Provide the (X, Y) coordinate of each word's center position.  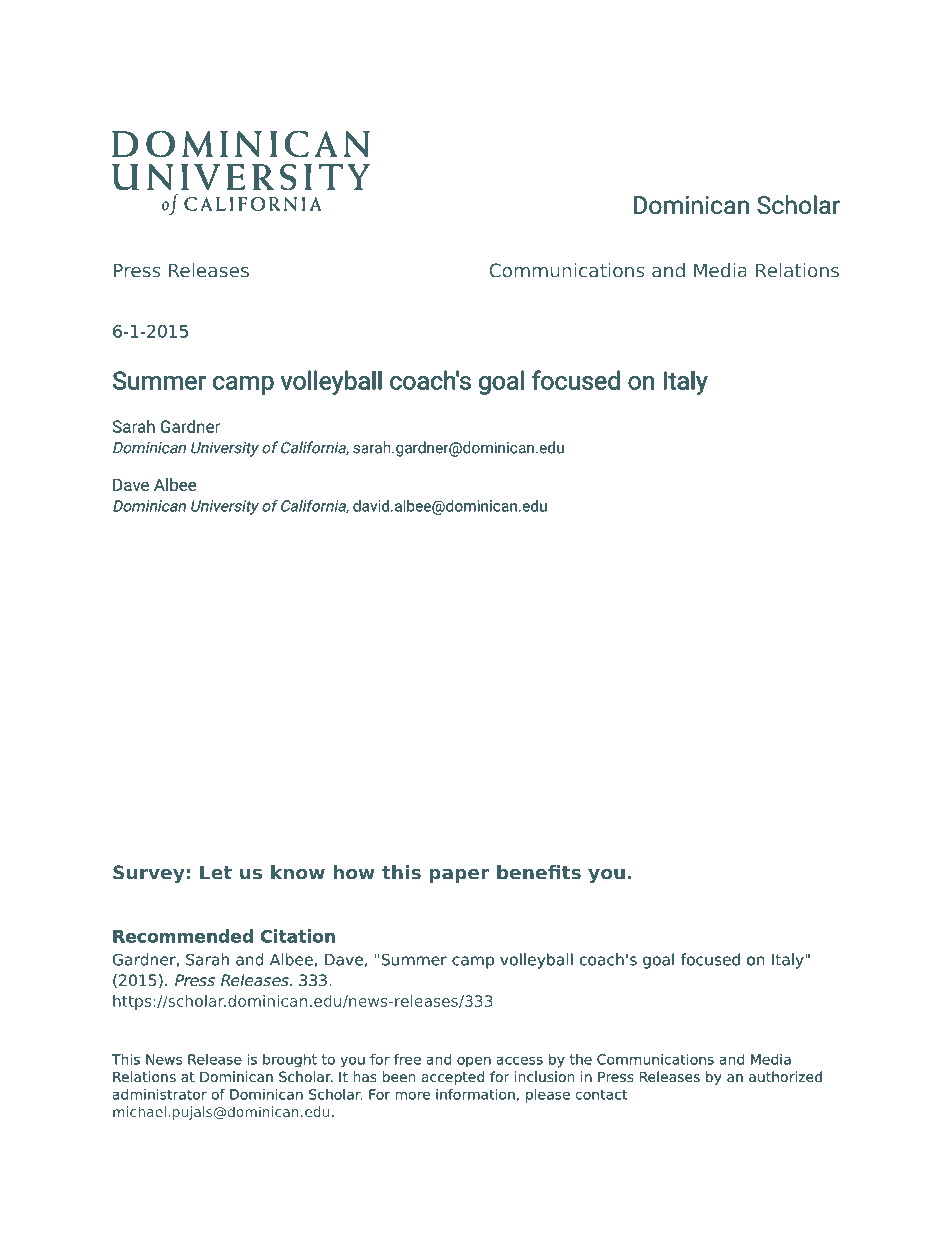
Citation (298, 936)
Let (216, 872)
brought (290, 1060)
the (581, 1059)
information (475, 1094)
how (354, 872)
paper (459, 876)
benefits (539, 872)
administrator (160, 1094)
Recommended (183, 936)
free (407, 1059)
